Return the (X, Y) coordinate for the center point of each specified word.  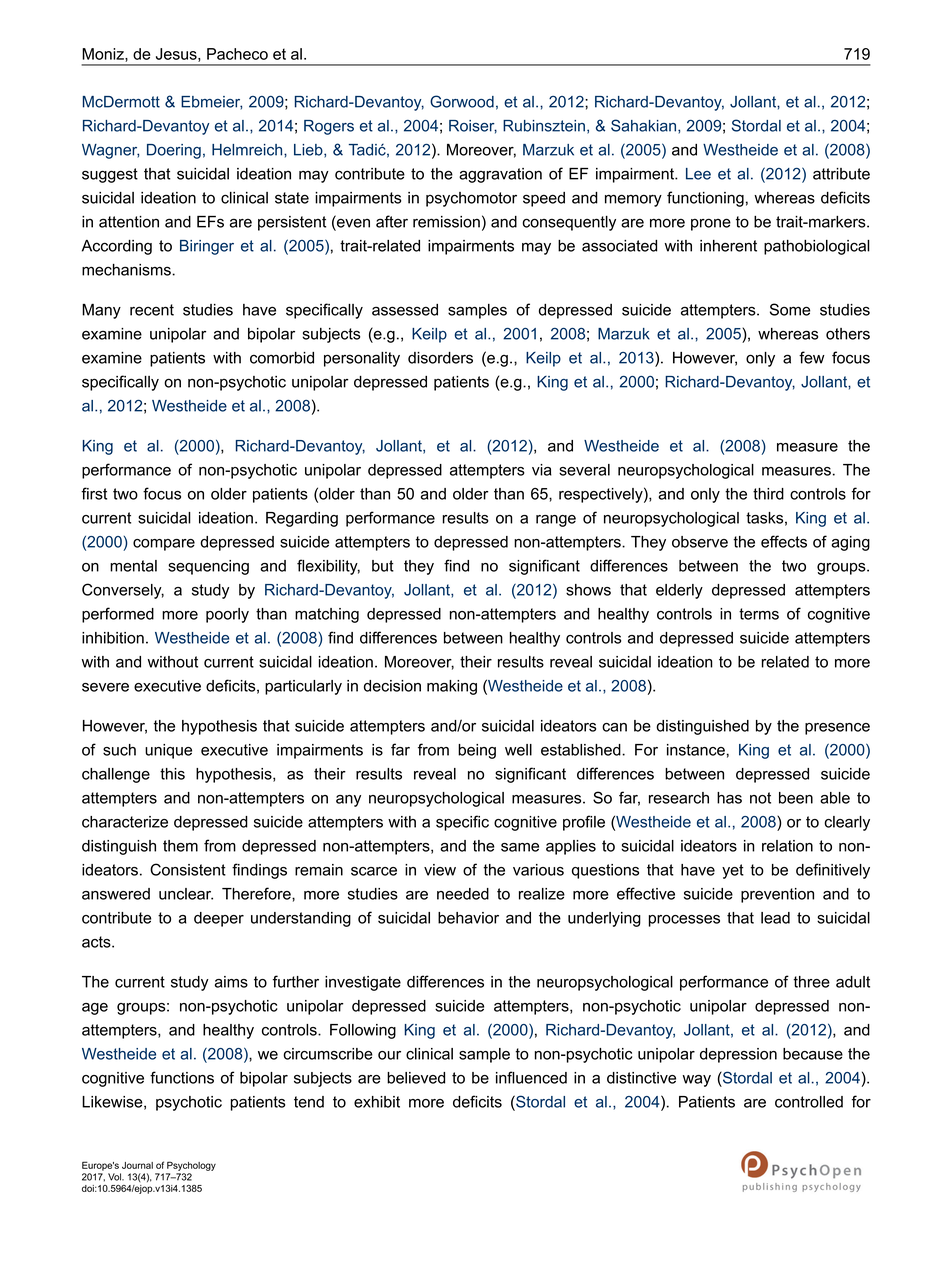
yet (733, 871)
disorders (440, 358)
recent (152, 310)
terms (759, 614)
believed (416, 1078)
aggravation (500, 175)
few (812, 357)
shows (588, 590)
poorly (227, 615)
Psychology (191, 1166)
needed (463, 894)
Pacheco (237, 54)
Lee (698, 174)
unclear (186, 894)
